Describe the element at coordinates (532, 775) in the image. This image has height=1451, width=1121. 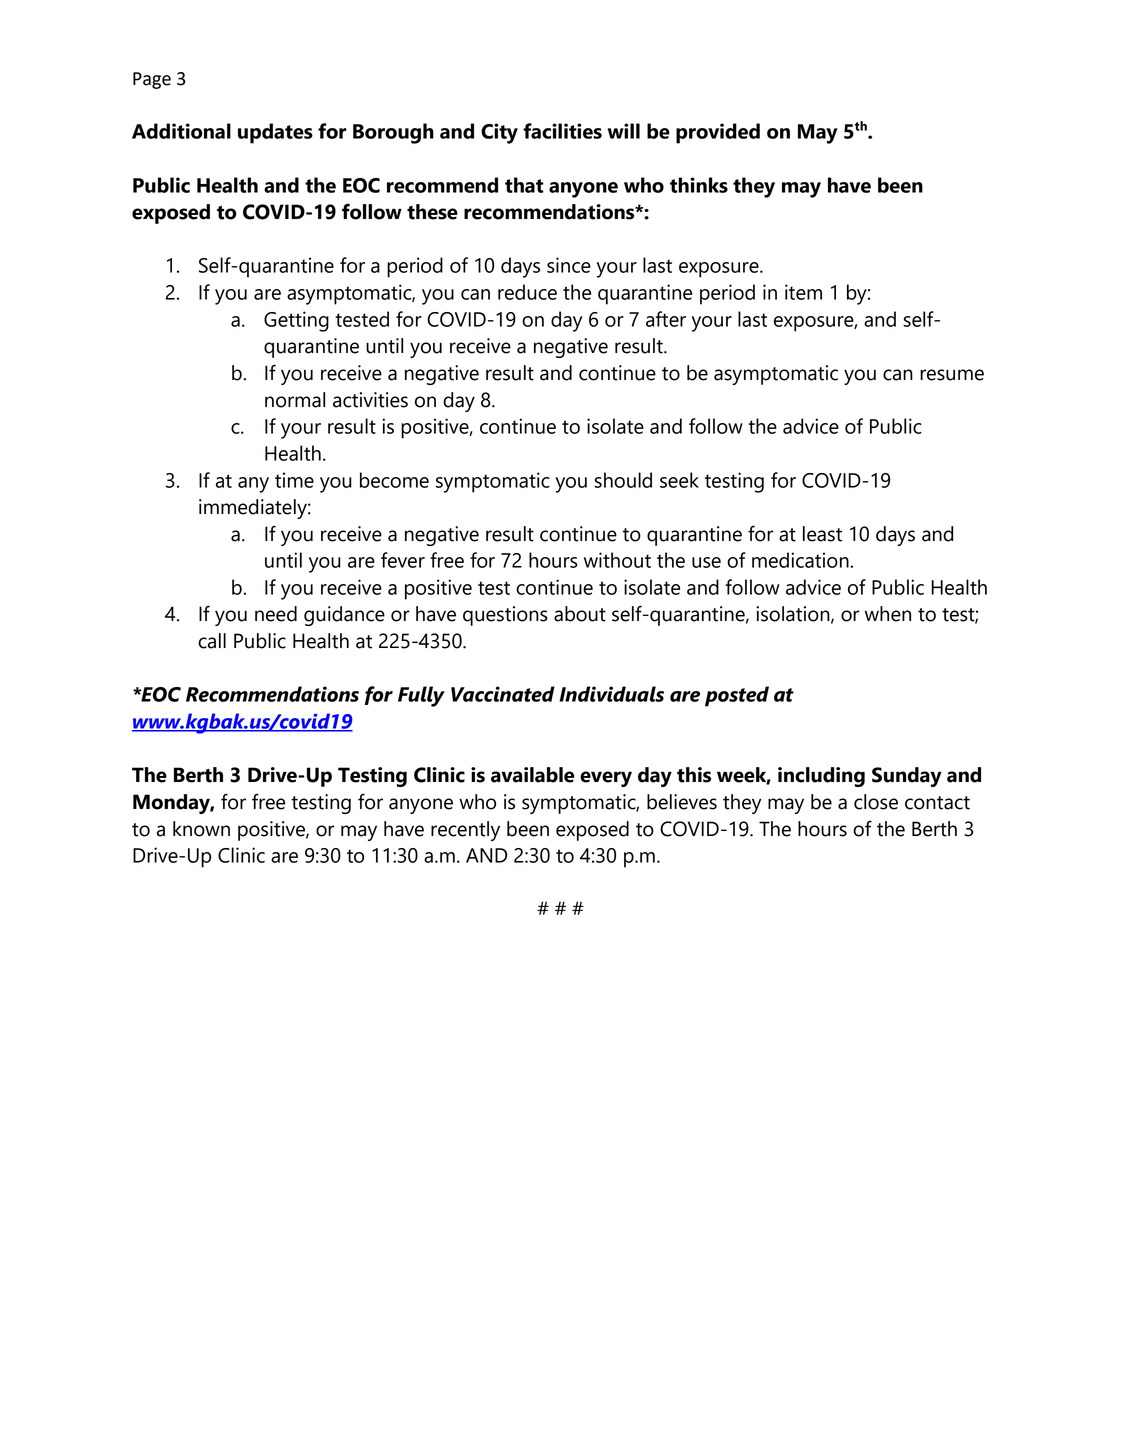
I see `available` at that location.
